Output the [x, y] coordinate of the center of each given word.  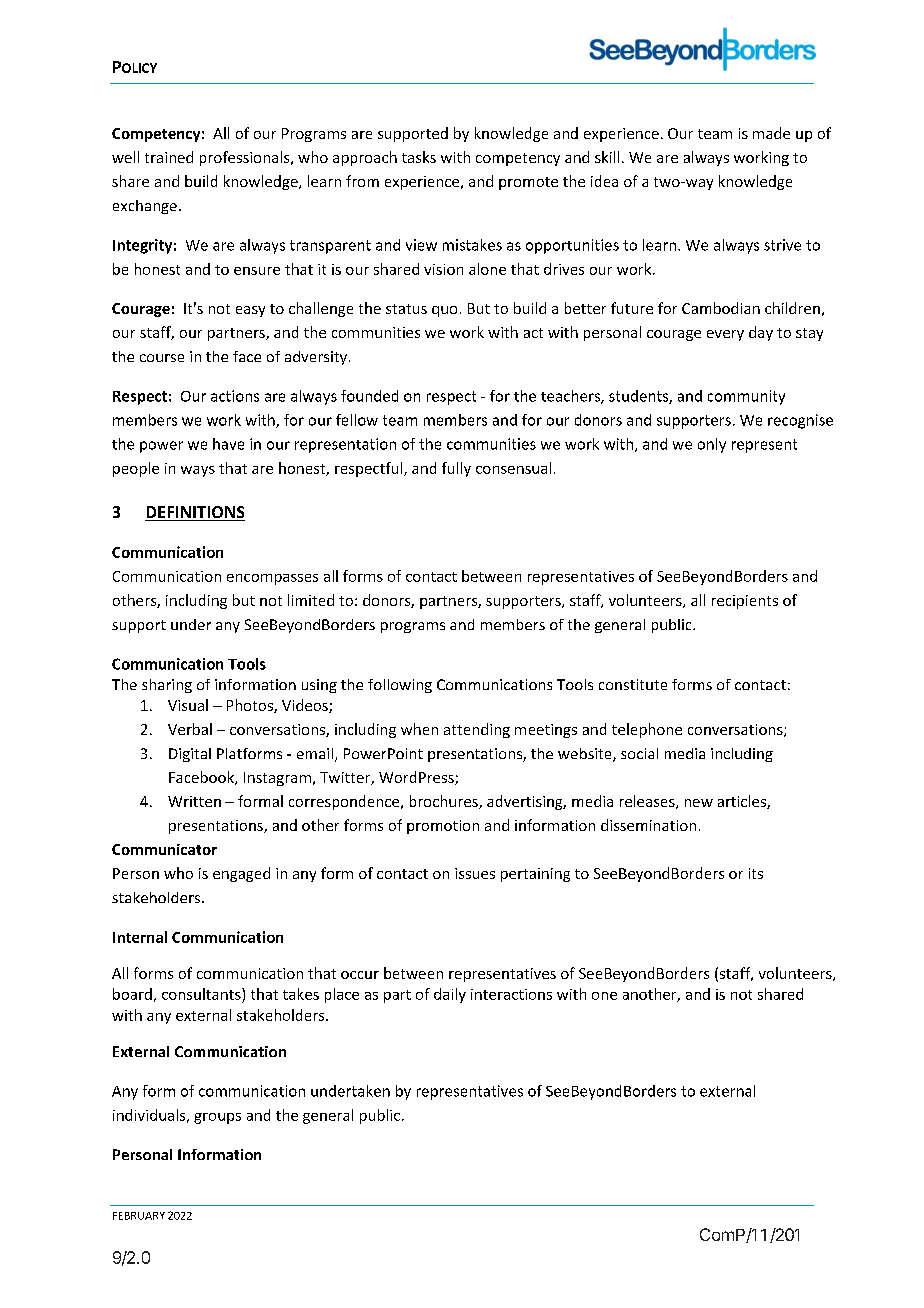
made [771, 133]
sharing [167, 686]
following [400, 686]
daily [450, 995]
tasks [419, 157]
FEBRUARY [139, 1216]
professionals [246, 158]
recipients [745, 602]
